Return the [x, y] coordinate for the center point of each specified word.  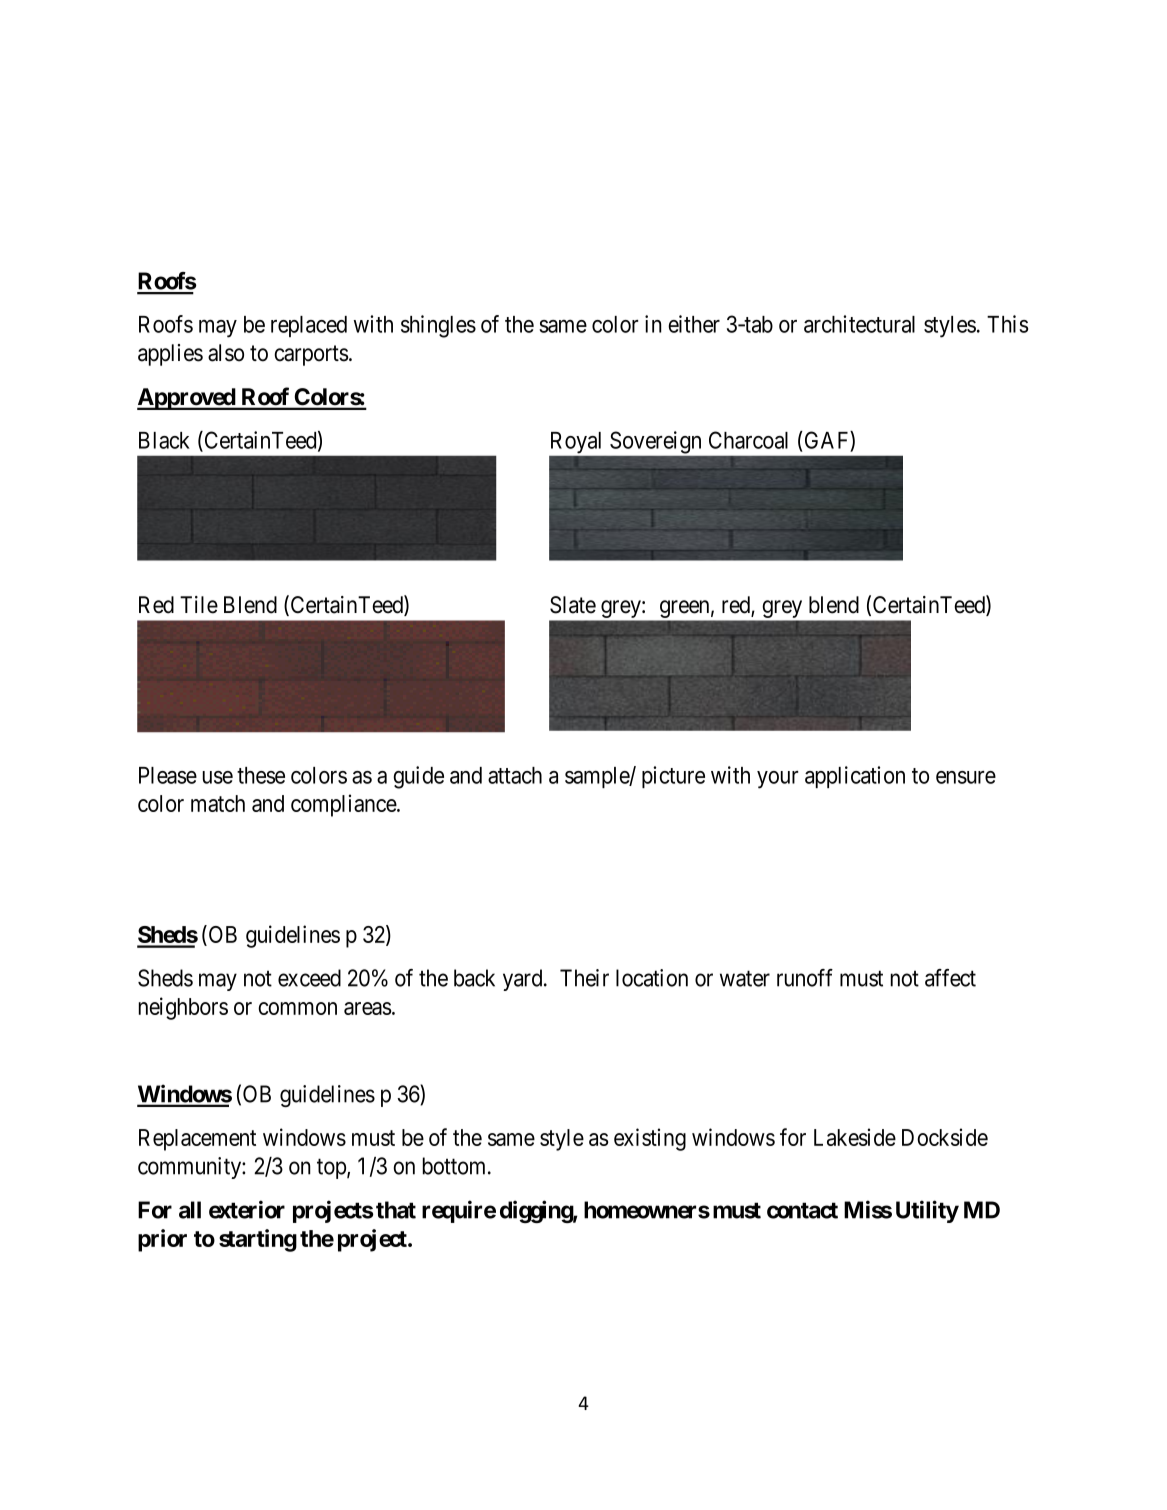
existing [650, 1139]
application [855, 777]
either [694, 324]
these [261, 775]
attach [515, 775]
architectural [859, 324]
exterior [247, 1209]
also [226, 353]
